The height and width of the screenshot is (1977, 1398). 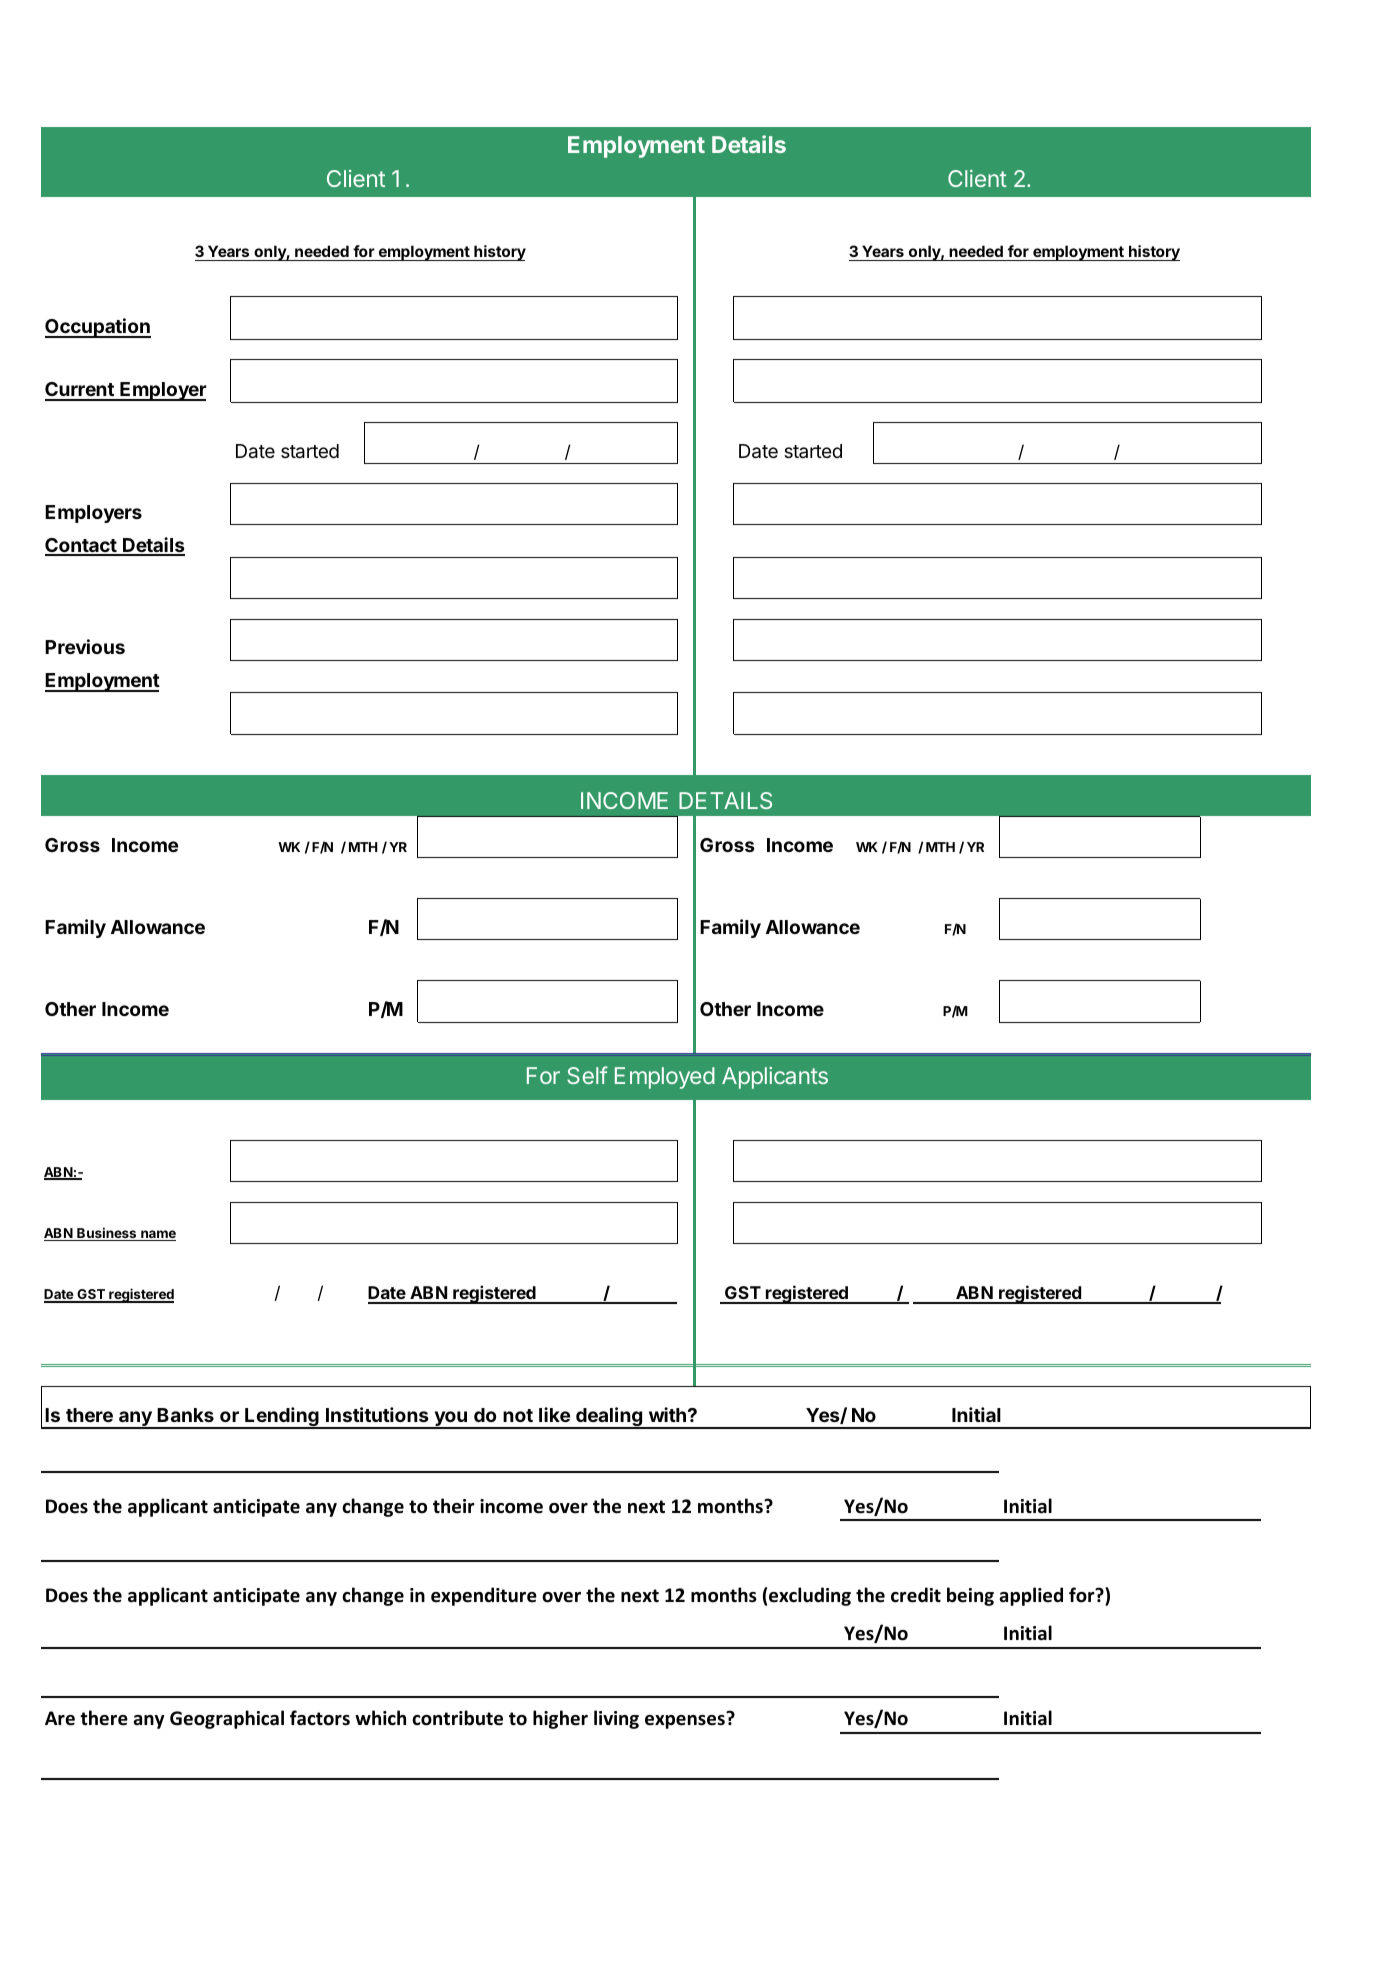 I want to click on credit, so click(x=916, y=1595).
